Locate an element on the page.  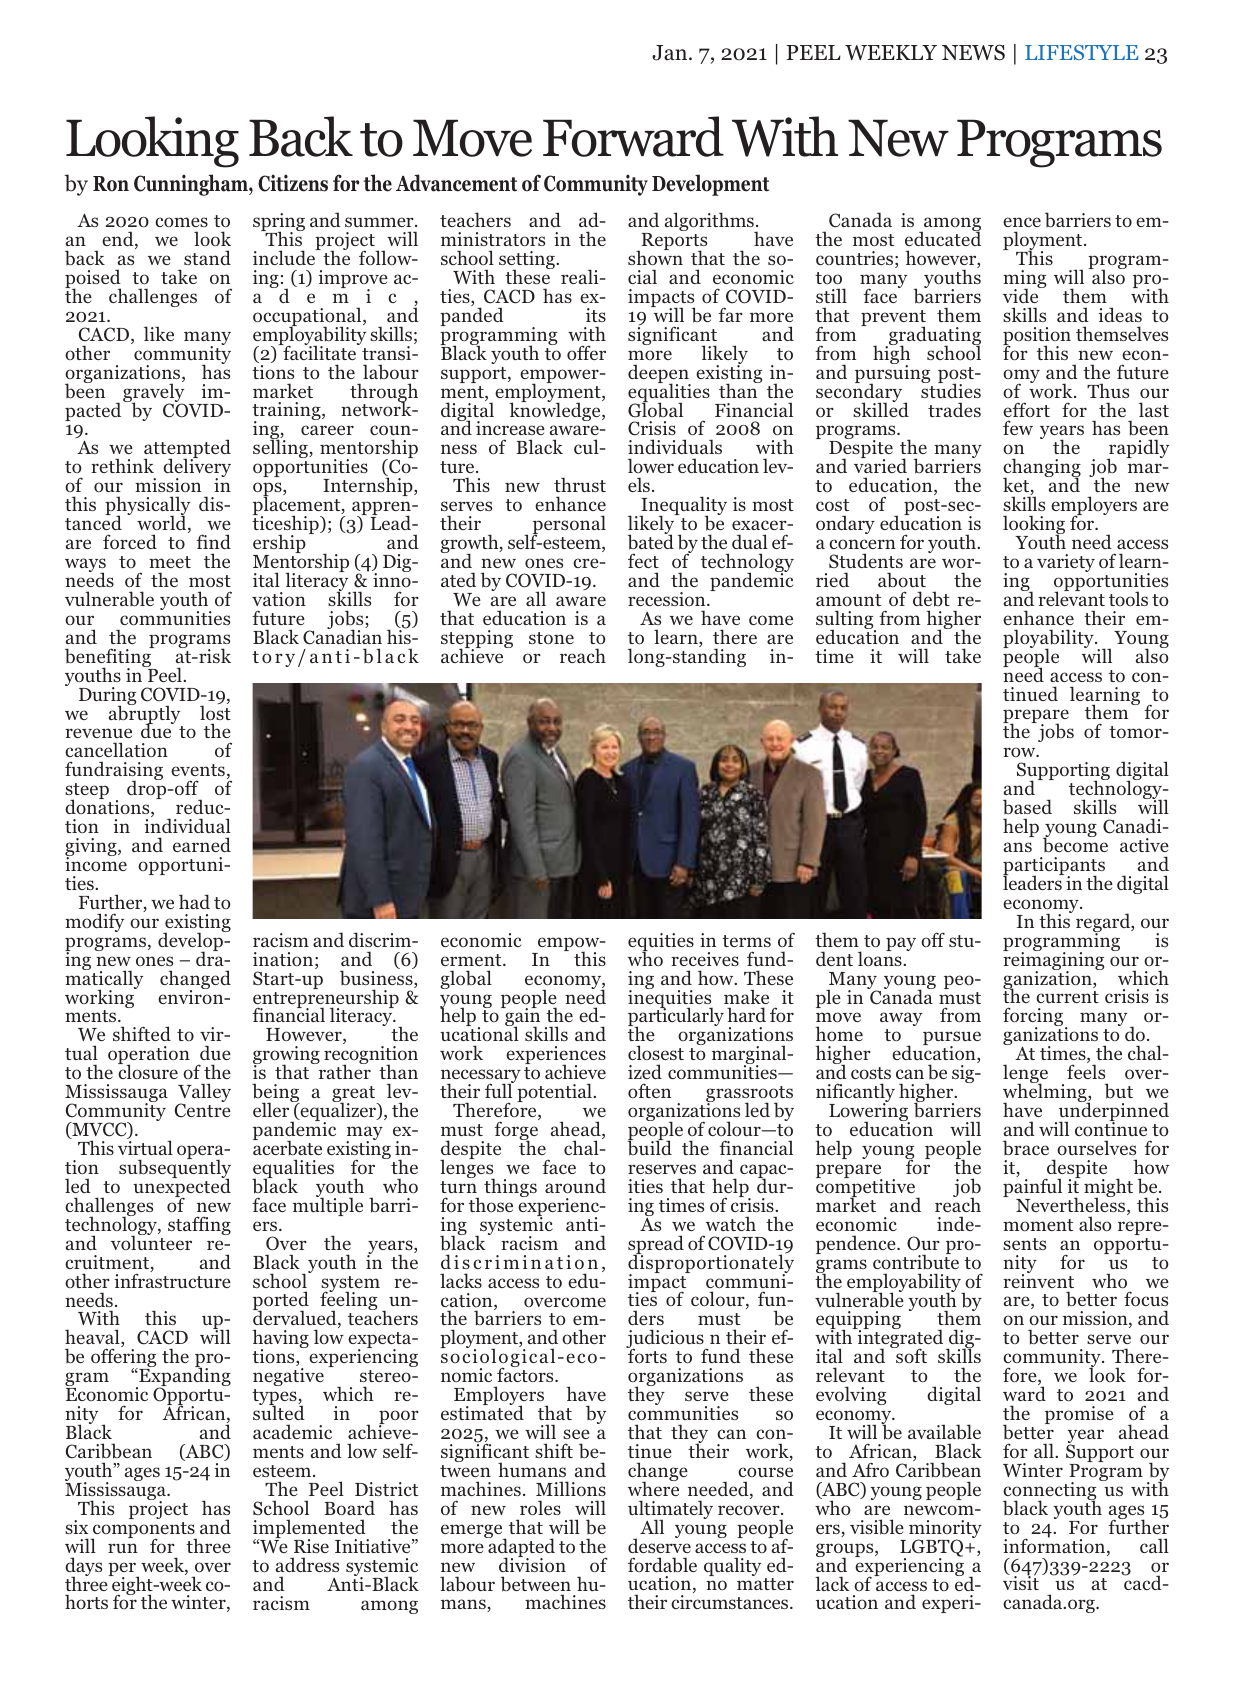
Citizens is located at coordinates (293, 183).
